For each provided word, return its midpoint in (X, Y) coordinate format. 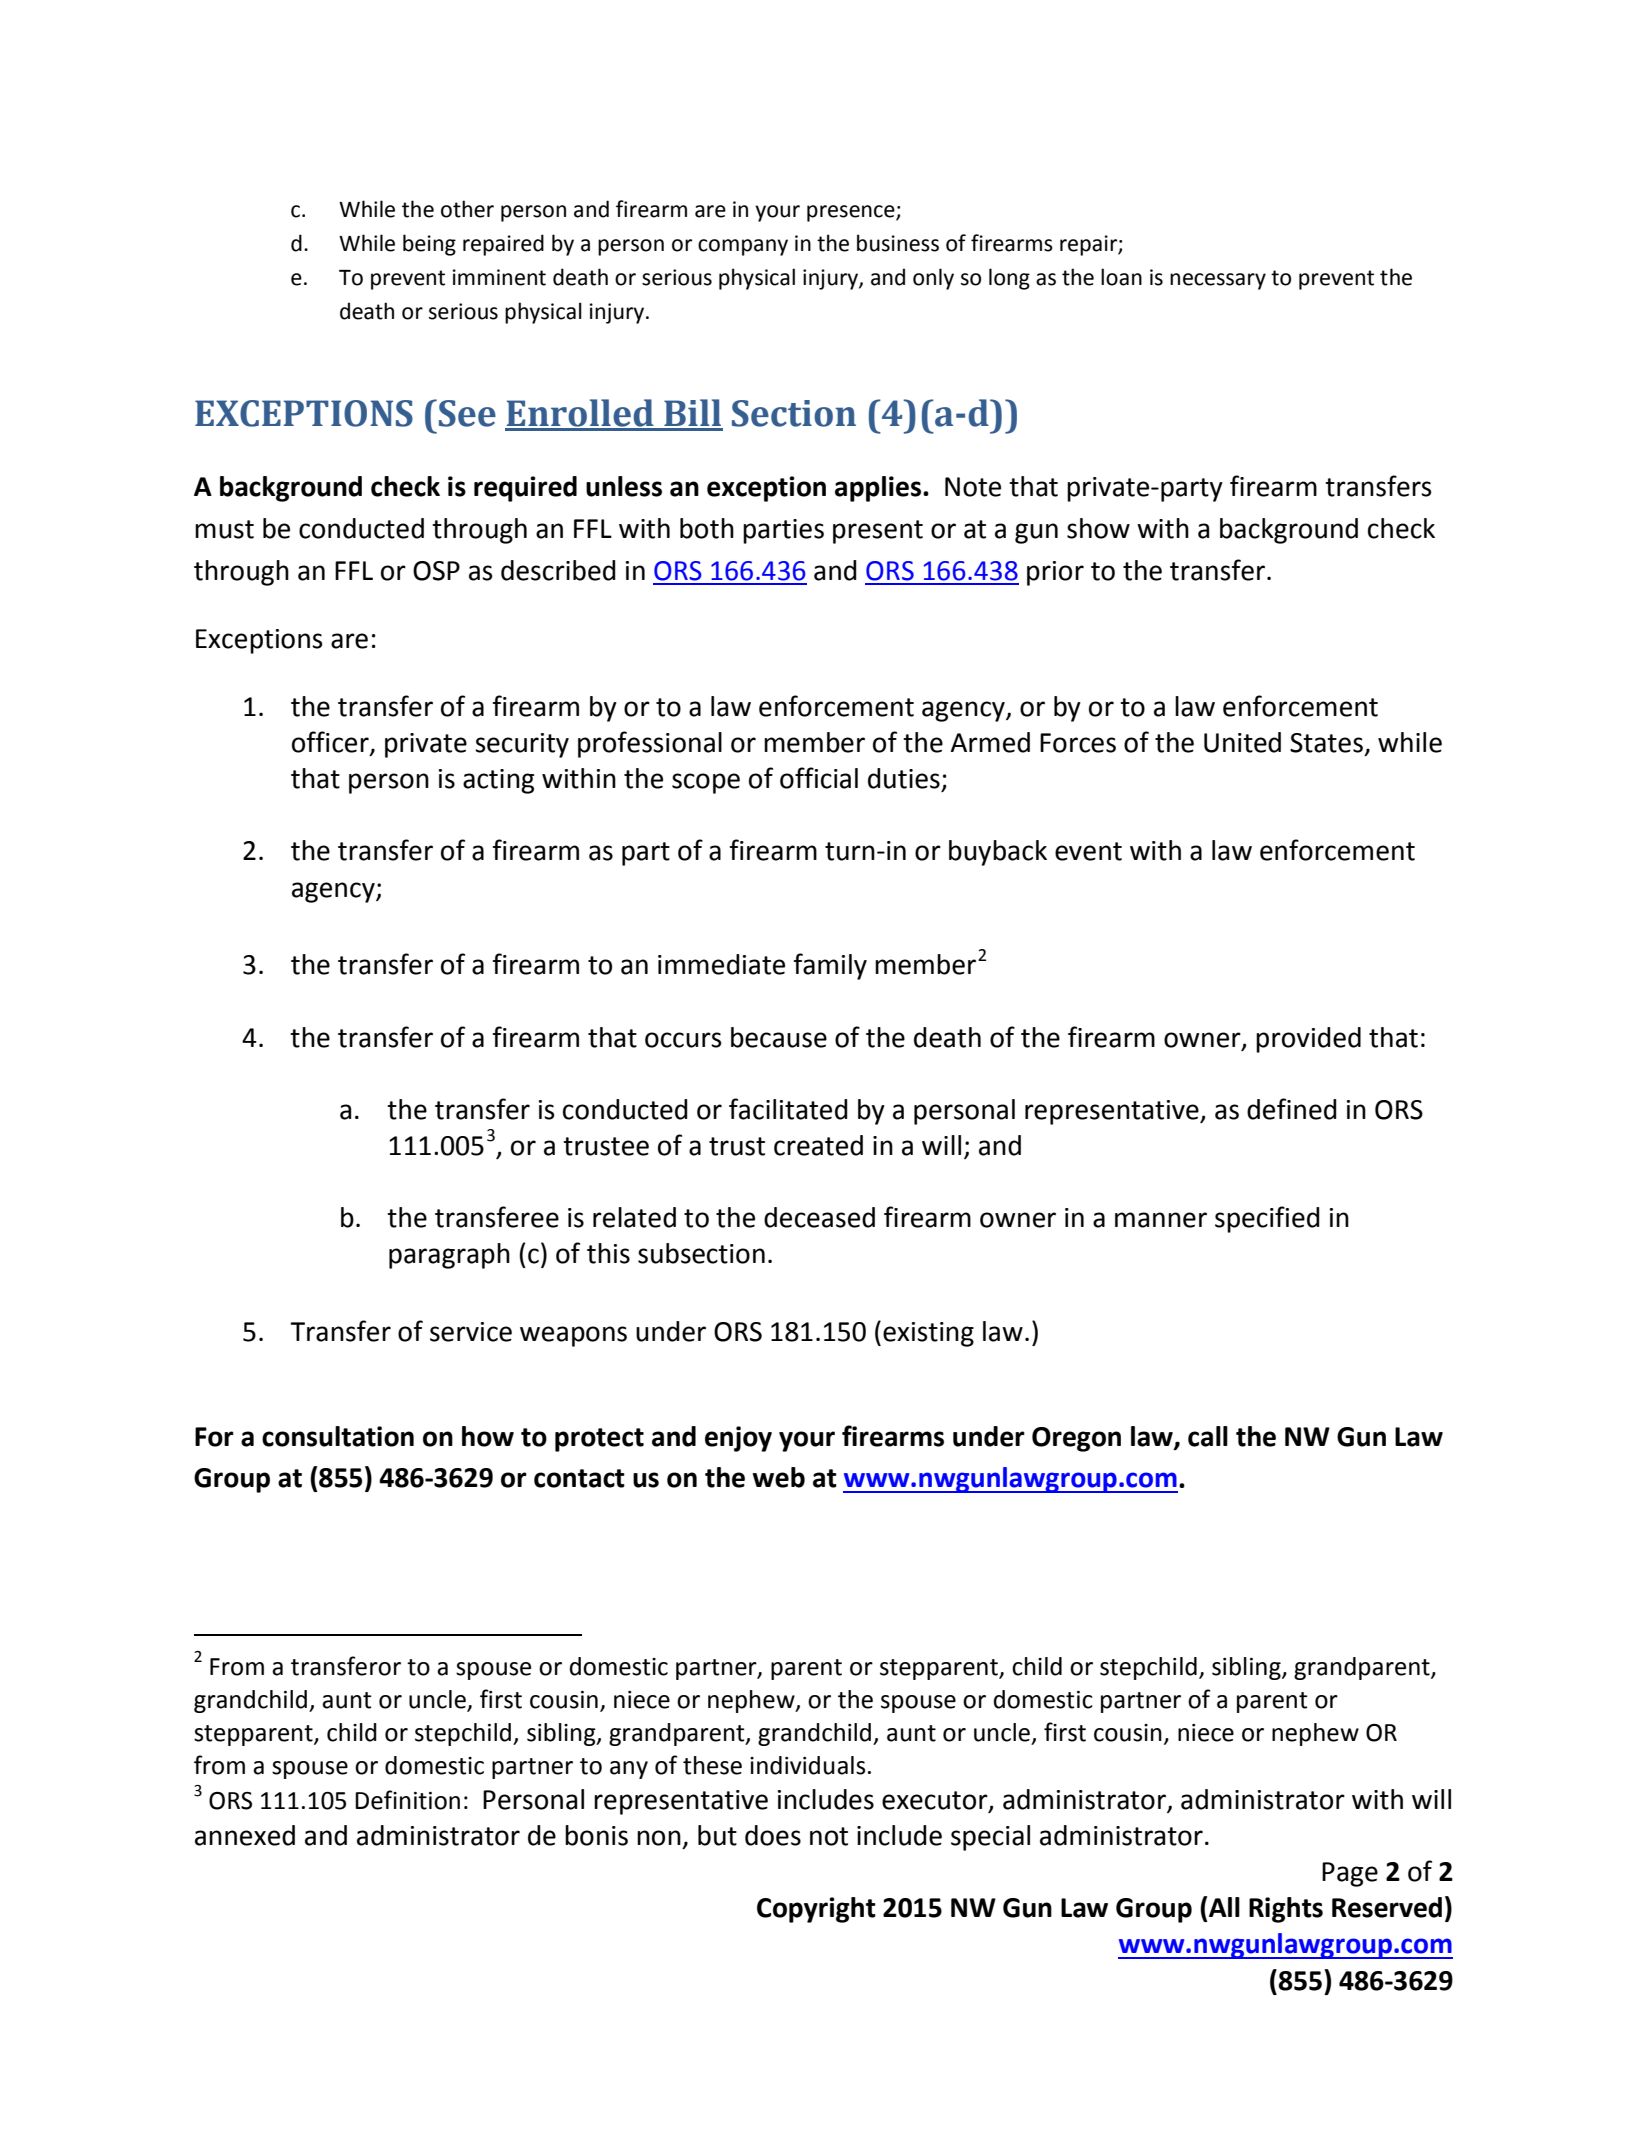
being (429, 245)
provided (1308, 1040)
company (743, 247)
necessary (1218, 281)
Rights (1286, 1910)
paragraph (449, 1256)
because (779, 1037)
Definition (407, 1800)
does (773, 1835)
